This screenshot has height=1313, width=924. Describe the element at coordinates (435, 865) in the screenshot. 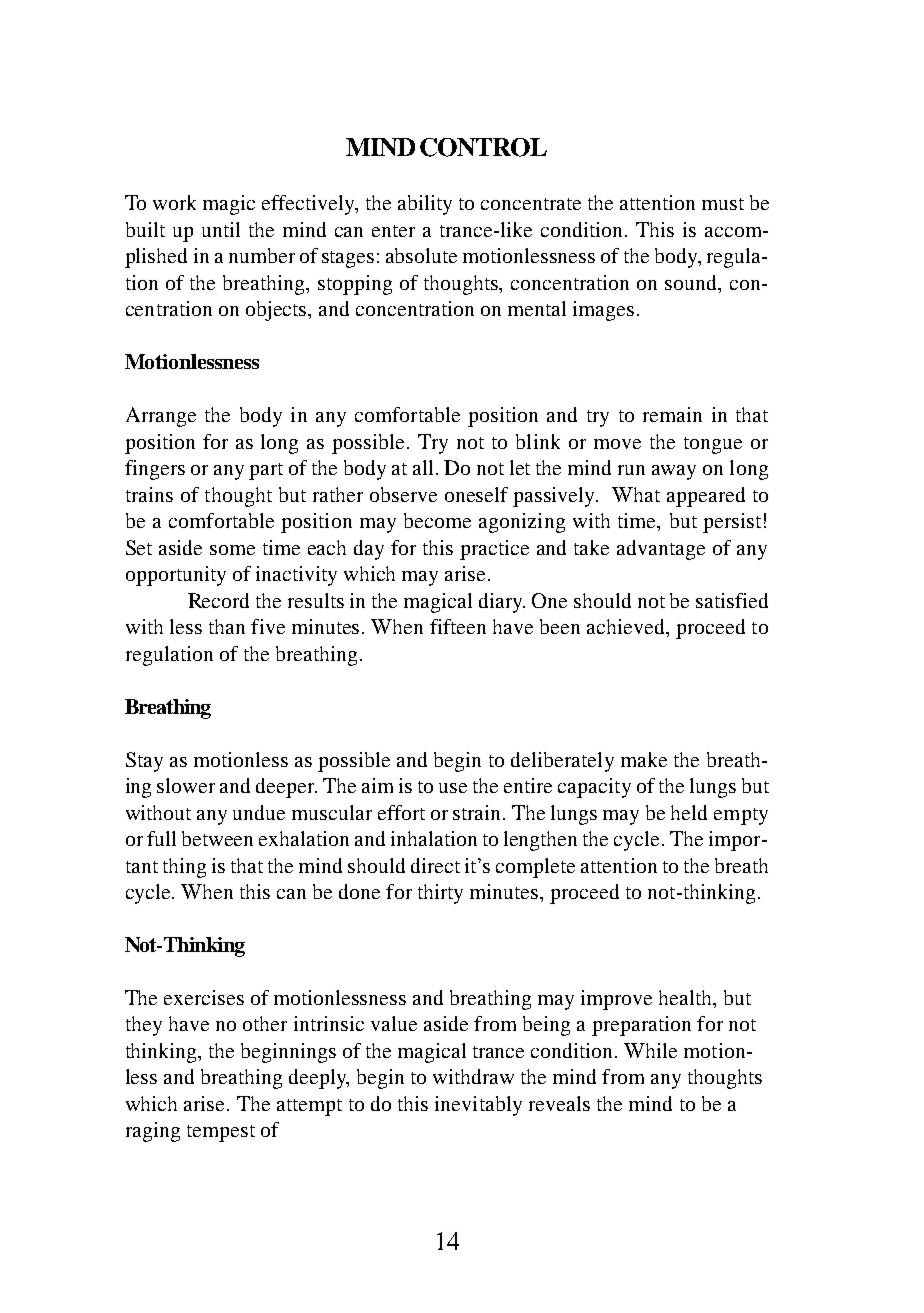

I see `direct` at that location.
